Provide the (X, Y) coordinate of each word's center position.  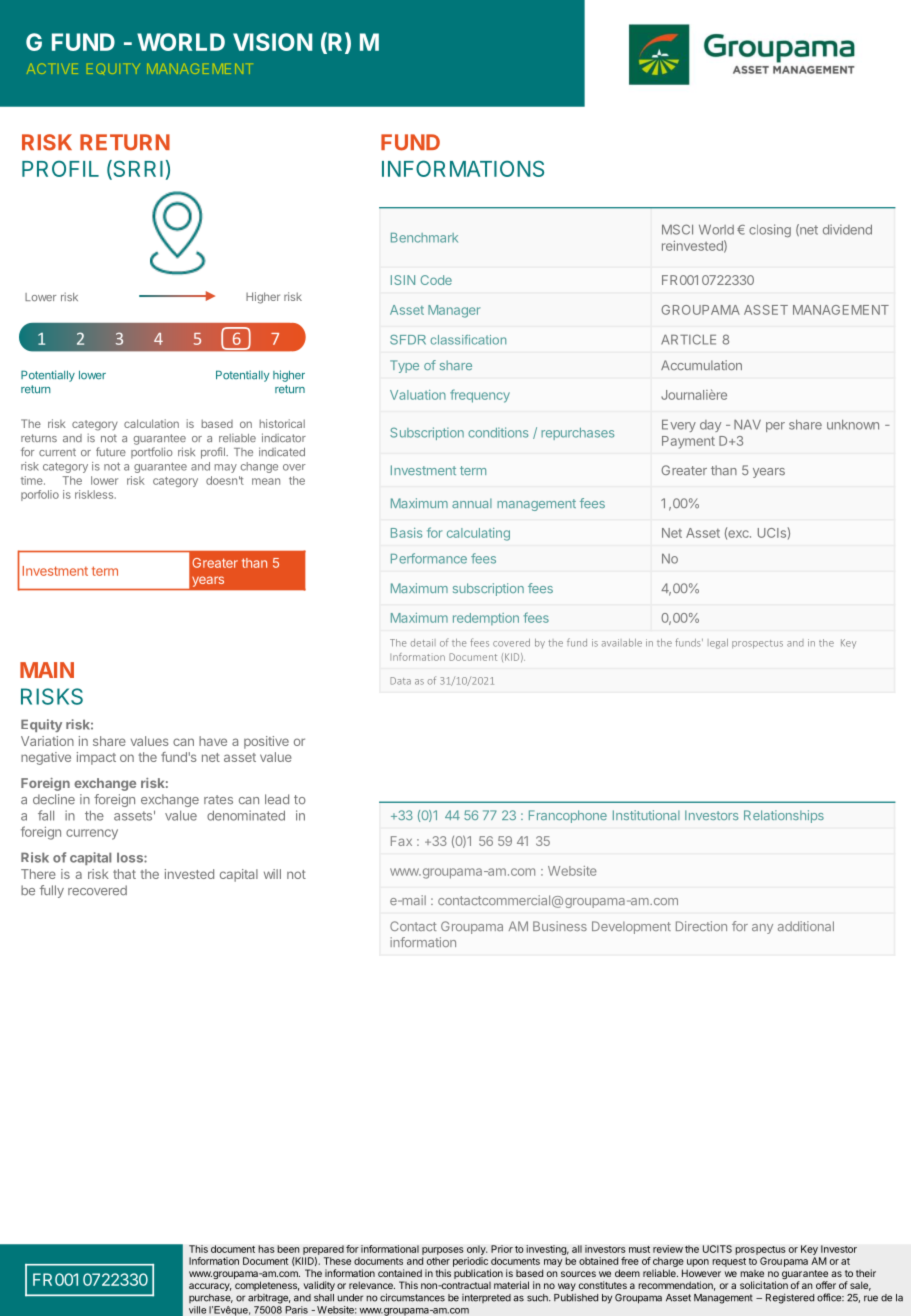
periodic (470, 1262)
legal (718, 644)
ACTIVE (52, 68)
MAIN (47, 670)
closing (770, 231)
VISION (272, 42)
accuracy (210, 1287)
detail (423, 643)
